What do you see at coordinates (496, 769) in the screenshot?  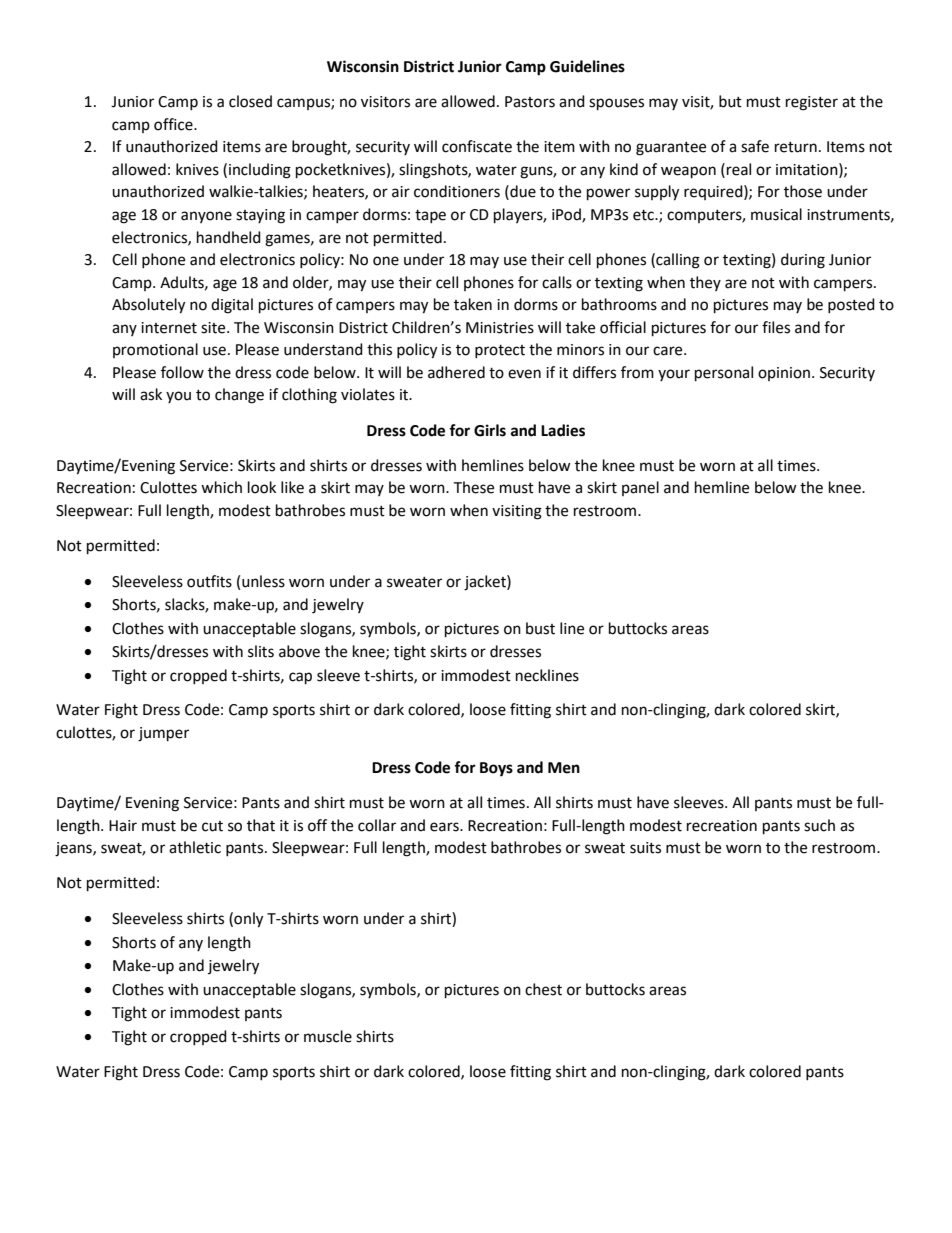 I see `Boys` at bounding box center [496, 769].
